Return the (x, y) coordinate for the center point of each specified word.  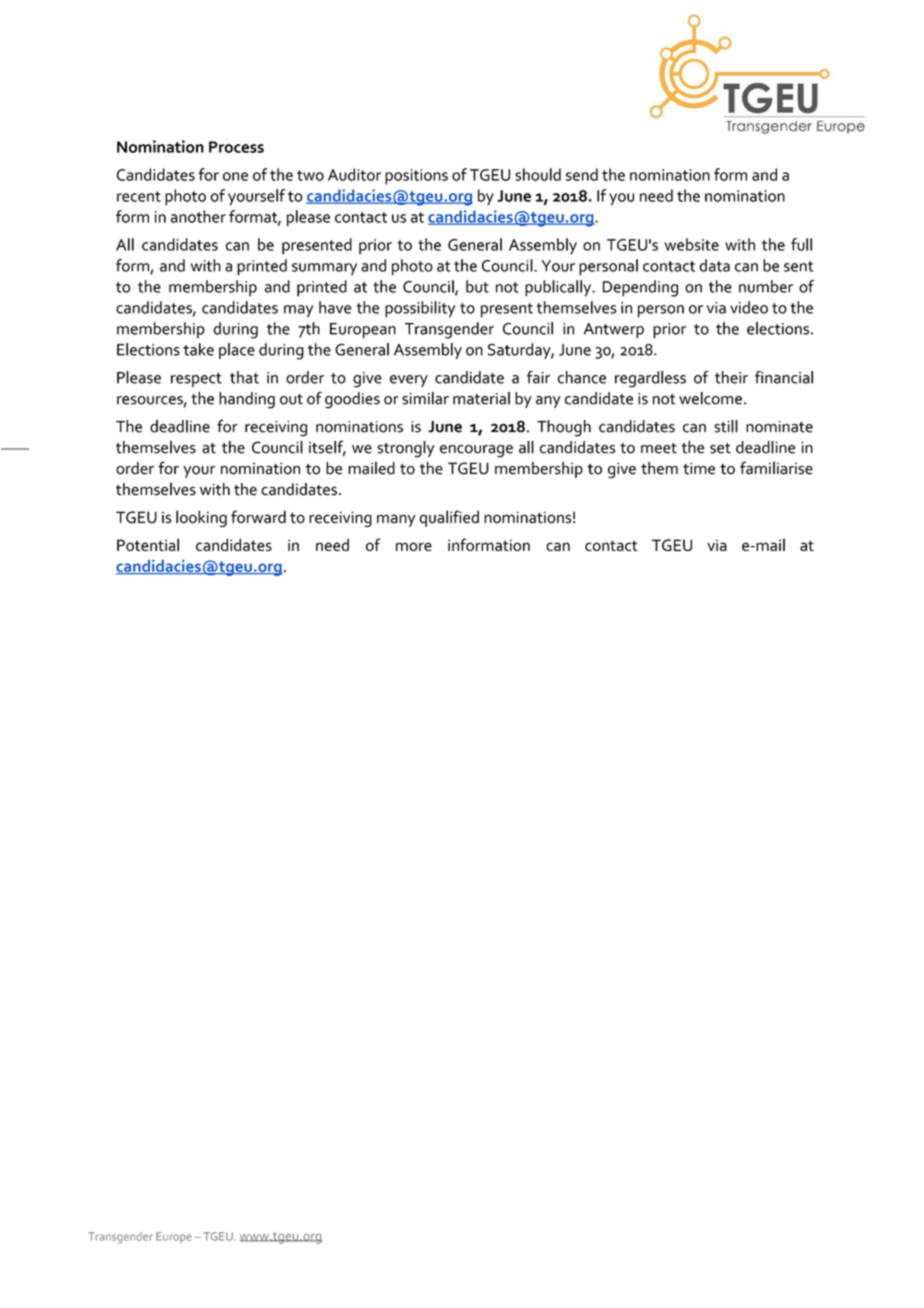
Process (236, 147)
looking (201, 518)
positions (416, 177)
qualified (449, 518)
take (198, 349)
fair (538, 377)
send (582, 174)
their (731, 377)
